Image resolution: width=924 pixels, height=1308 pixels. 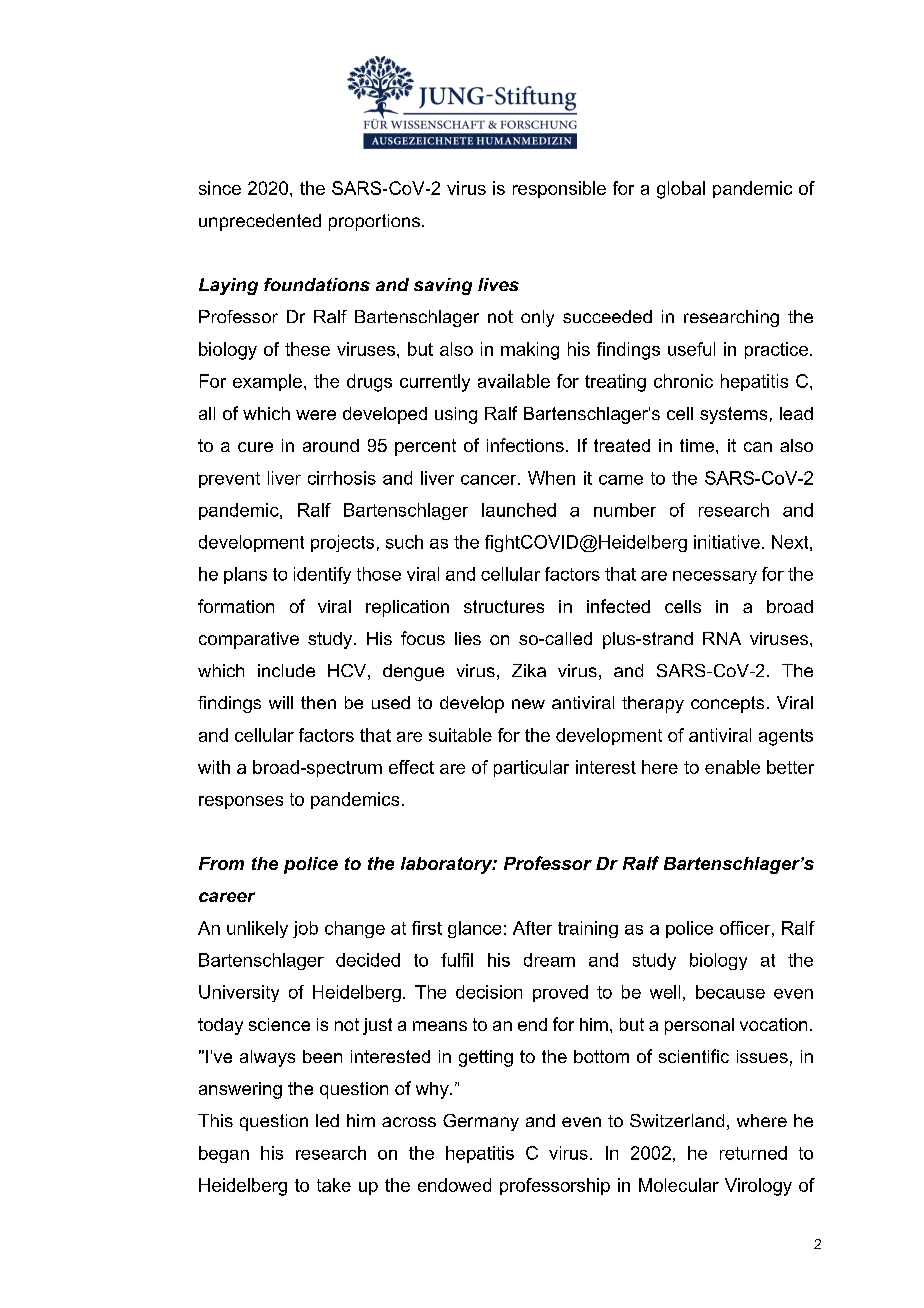 What do you see at coordinates (241, 802) in the screenshot?
I see `responses` at bounding box center [241, 802].
